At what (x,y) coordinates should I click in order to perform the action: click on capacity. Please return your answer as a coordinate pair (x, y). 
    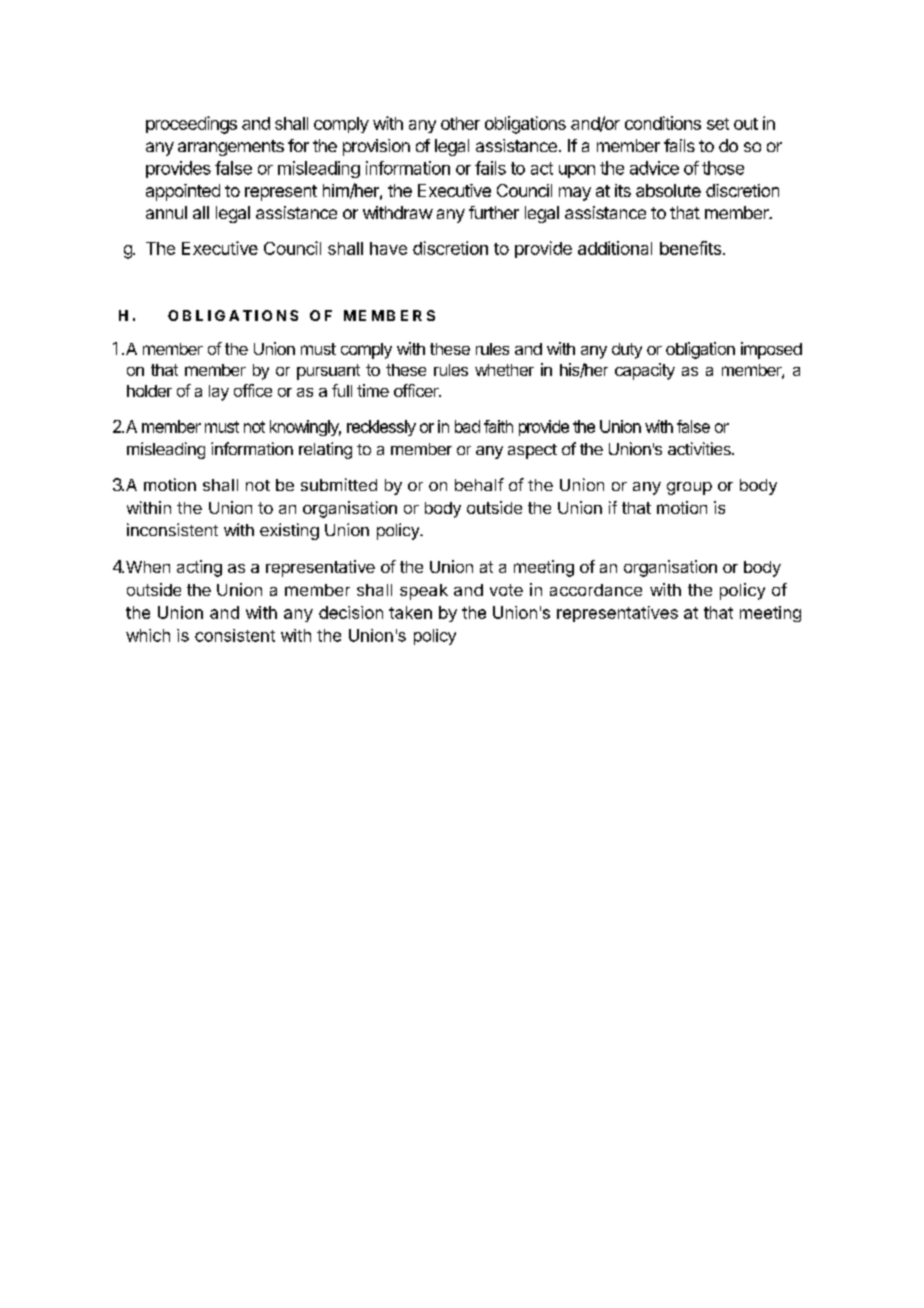
    Looking at the image, I should click on (645, 371).
